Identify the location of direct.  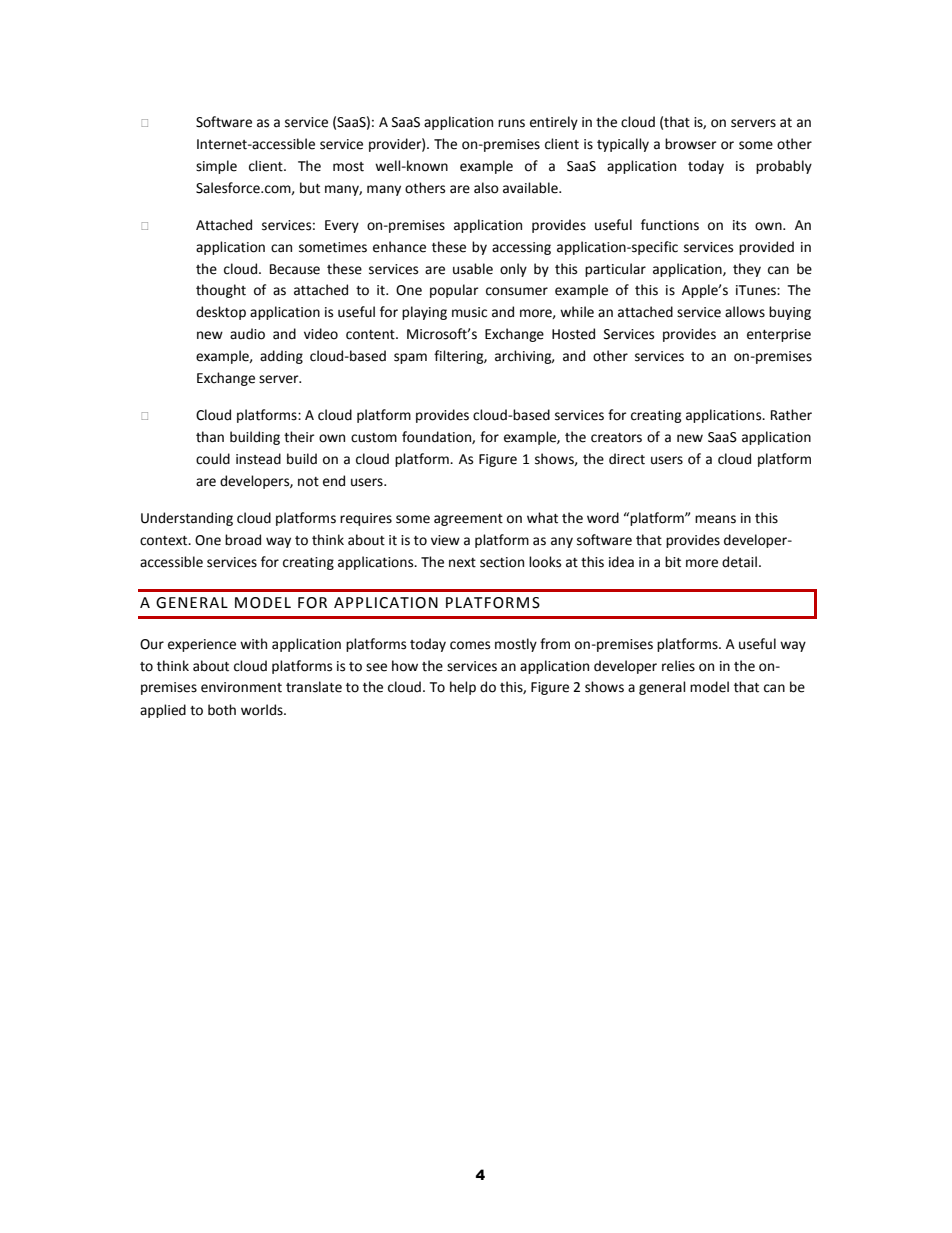
(627, 459).
